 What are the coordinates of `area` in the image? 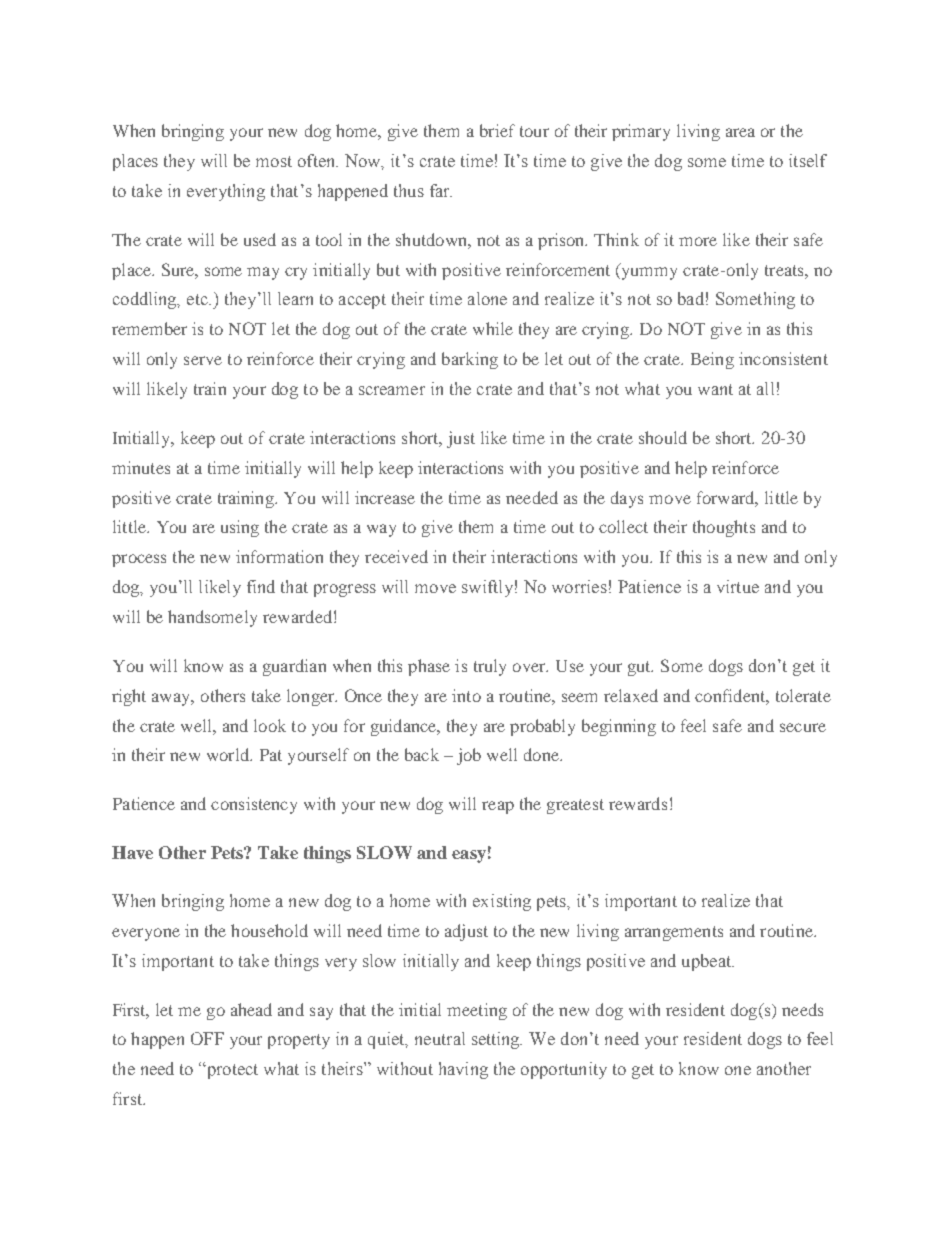 It's located at (740, 132).
